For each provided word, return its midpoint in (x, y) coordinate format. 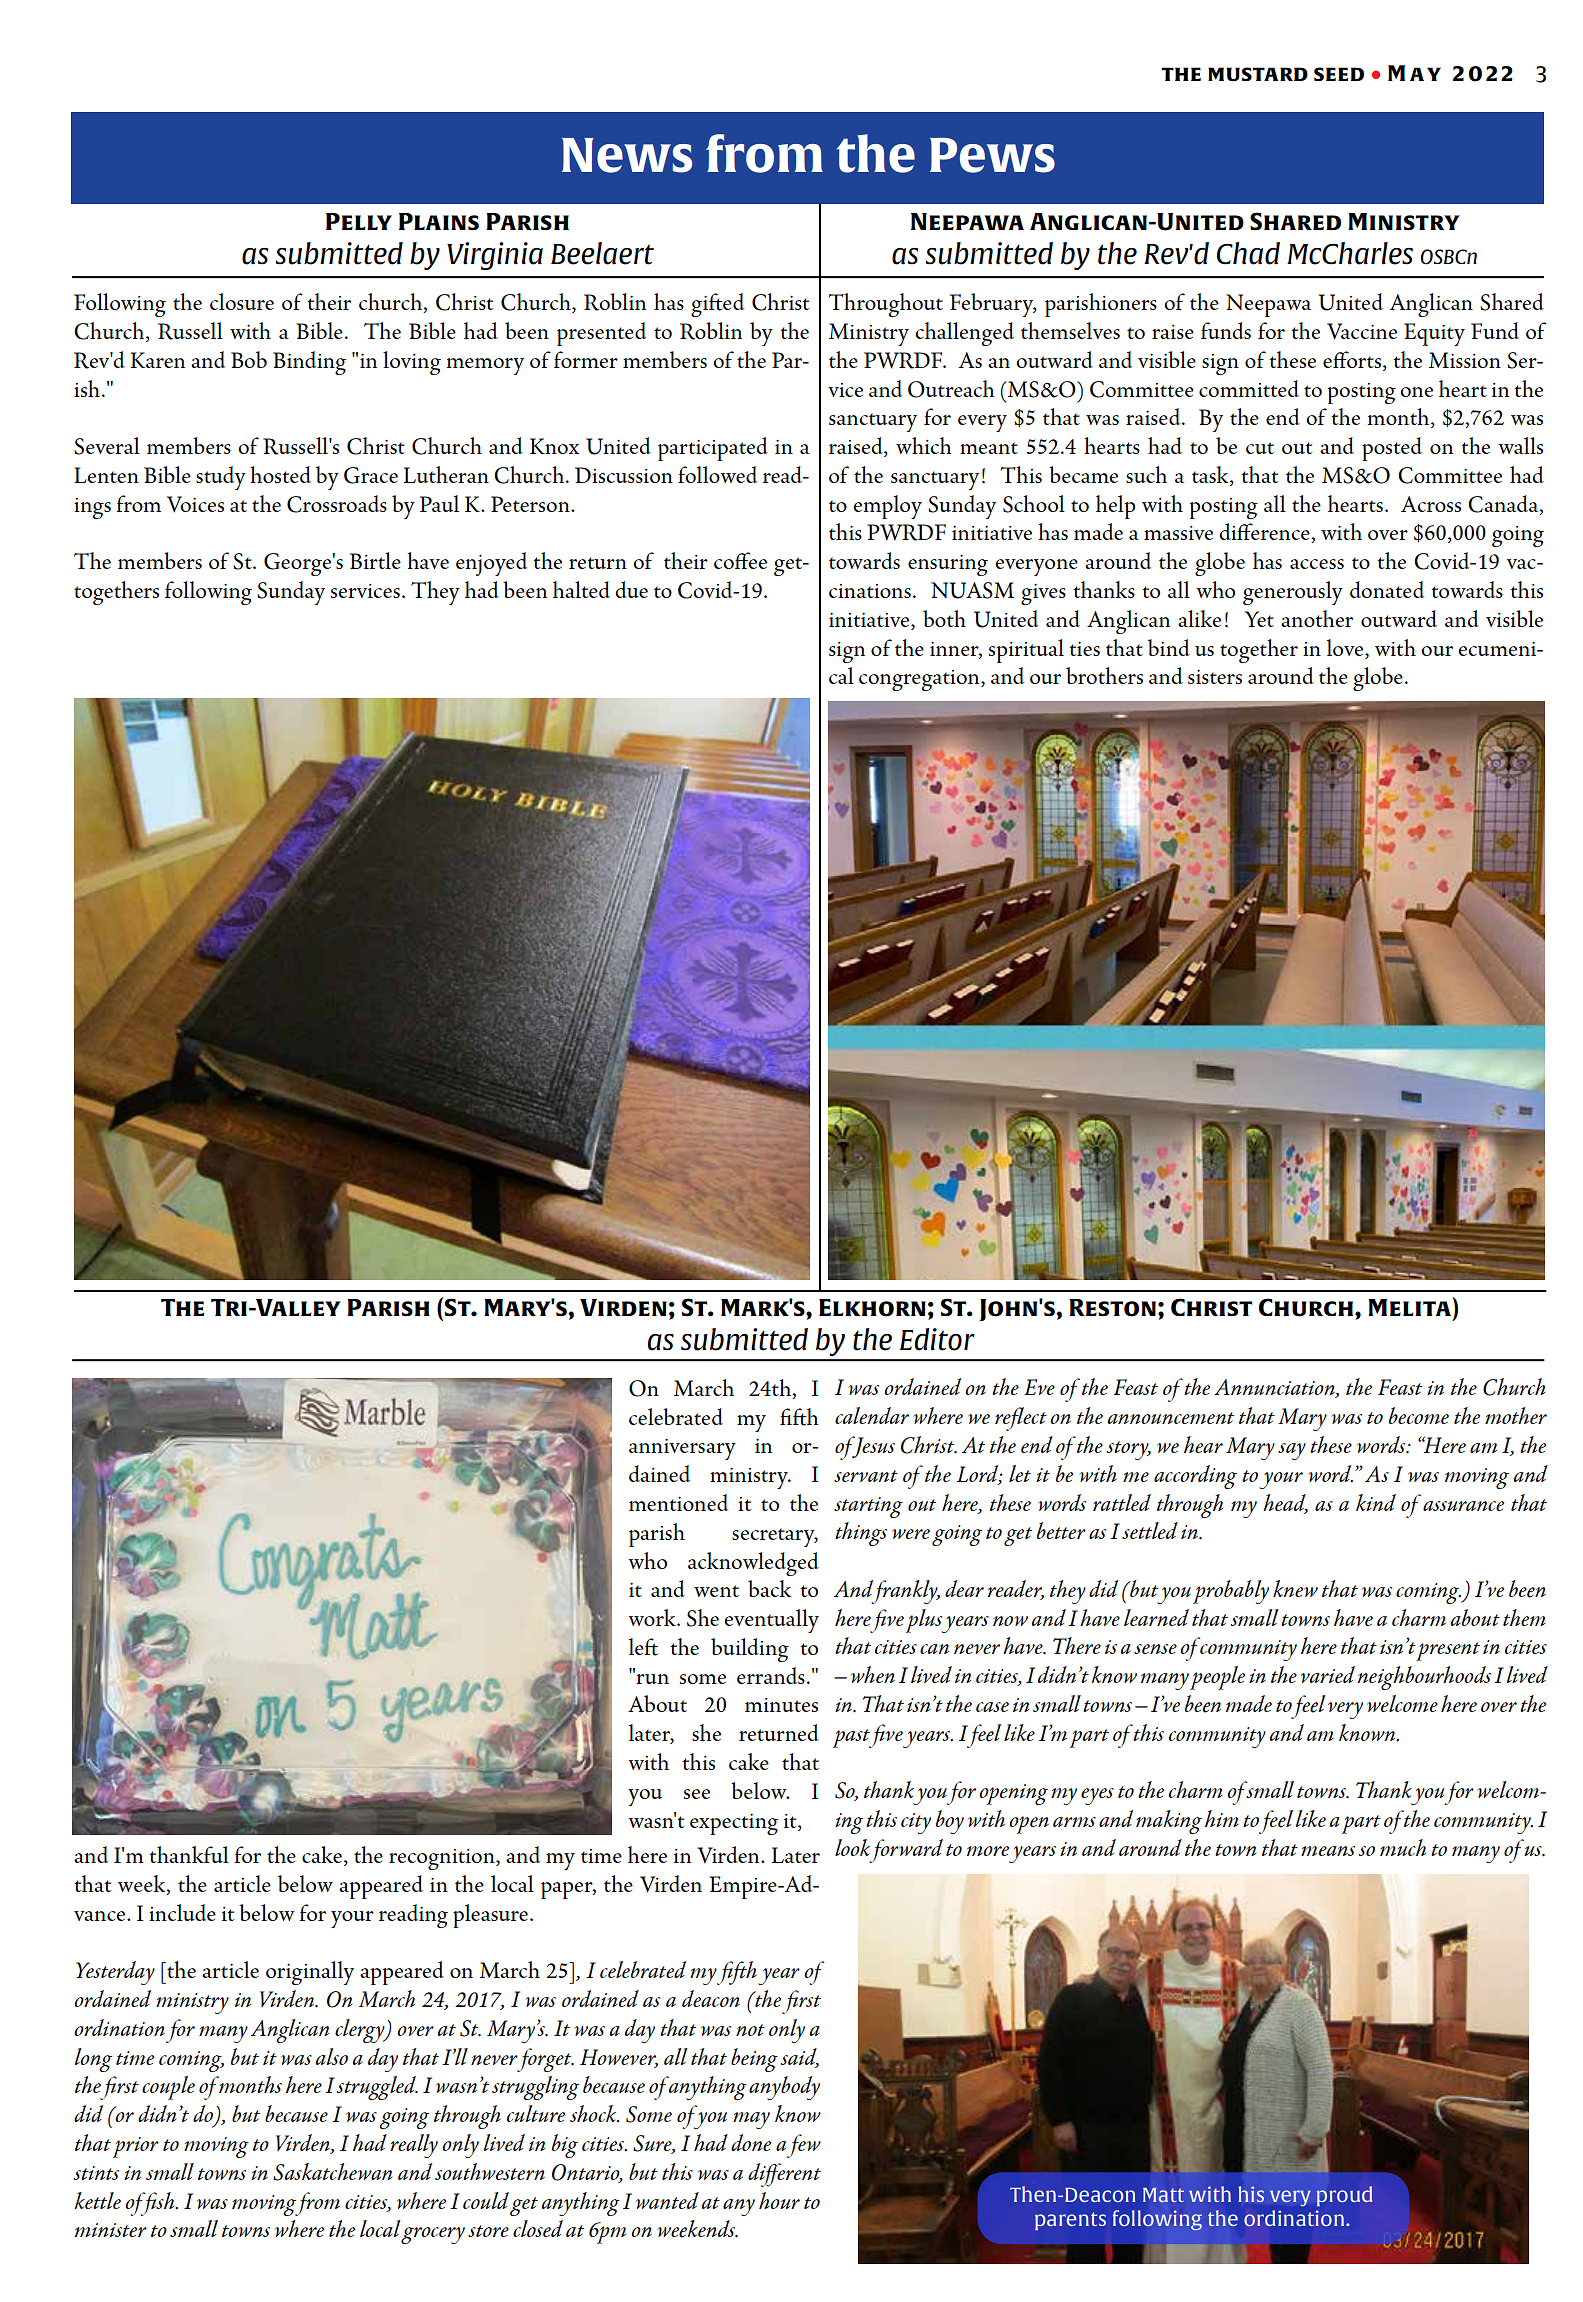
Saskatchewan (332, 2172)
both (944, 618)
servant (866, 1476)
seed (1339, 74)
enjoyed (491, 564)
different (784, 2175)
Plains (439, 221)
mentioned (678, 1502)
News (627, 155)
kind (1376, 1502)
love (1346, 647)
